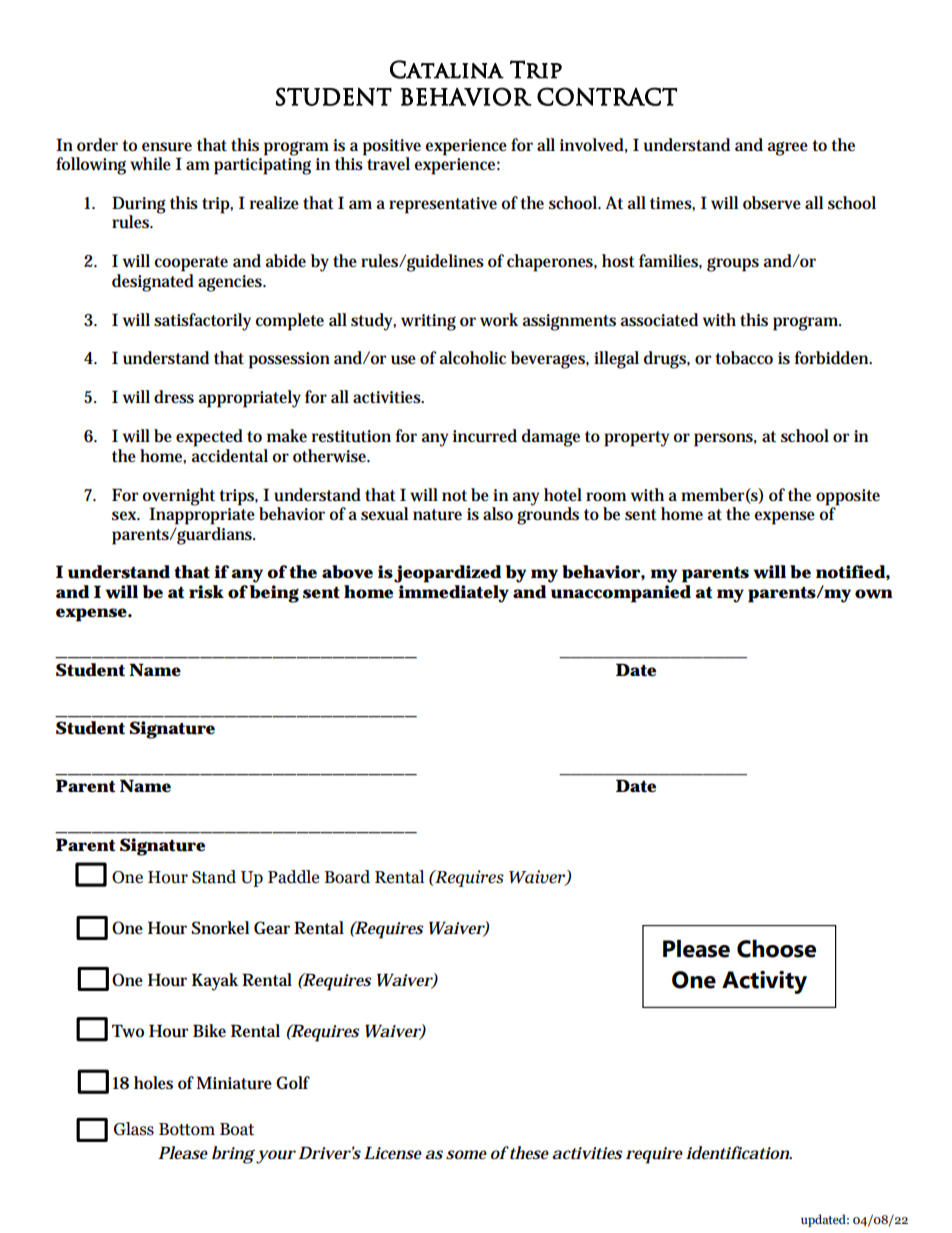 The width and height of the screenshot is (952, 1233). Describe the element at coordinates (167, 147) in the screenshot. I see `ensure` at that location.
